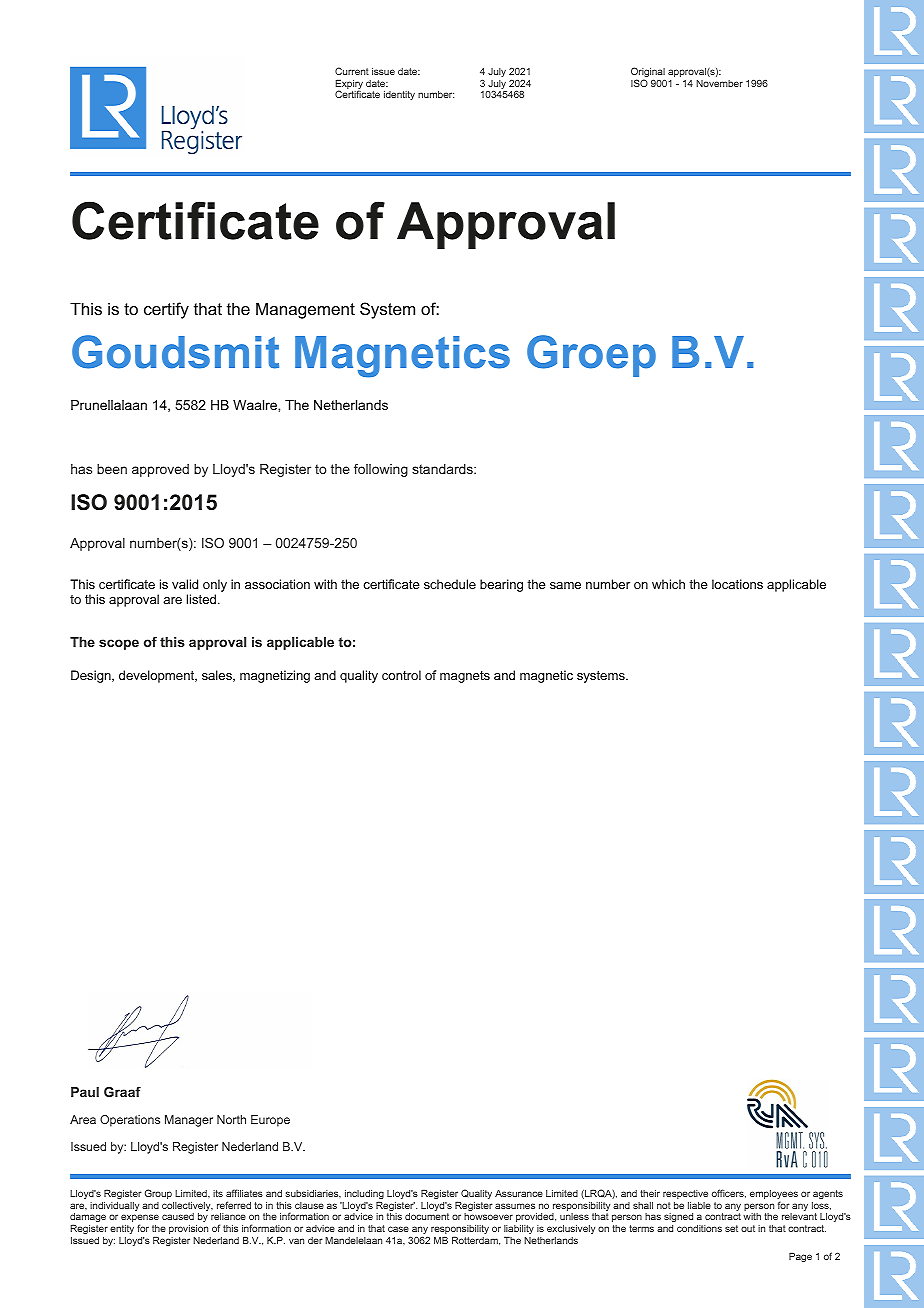  I want to click on sales, so click(218, 676).
